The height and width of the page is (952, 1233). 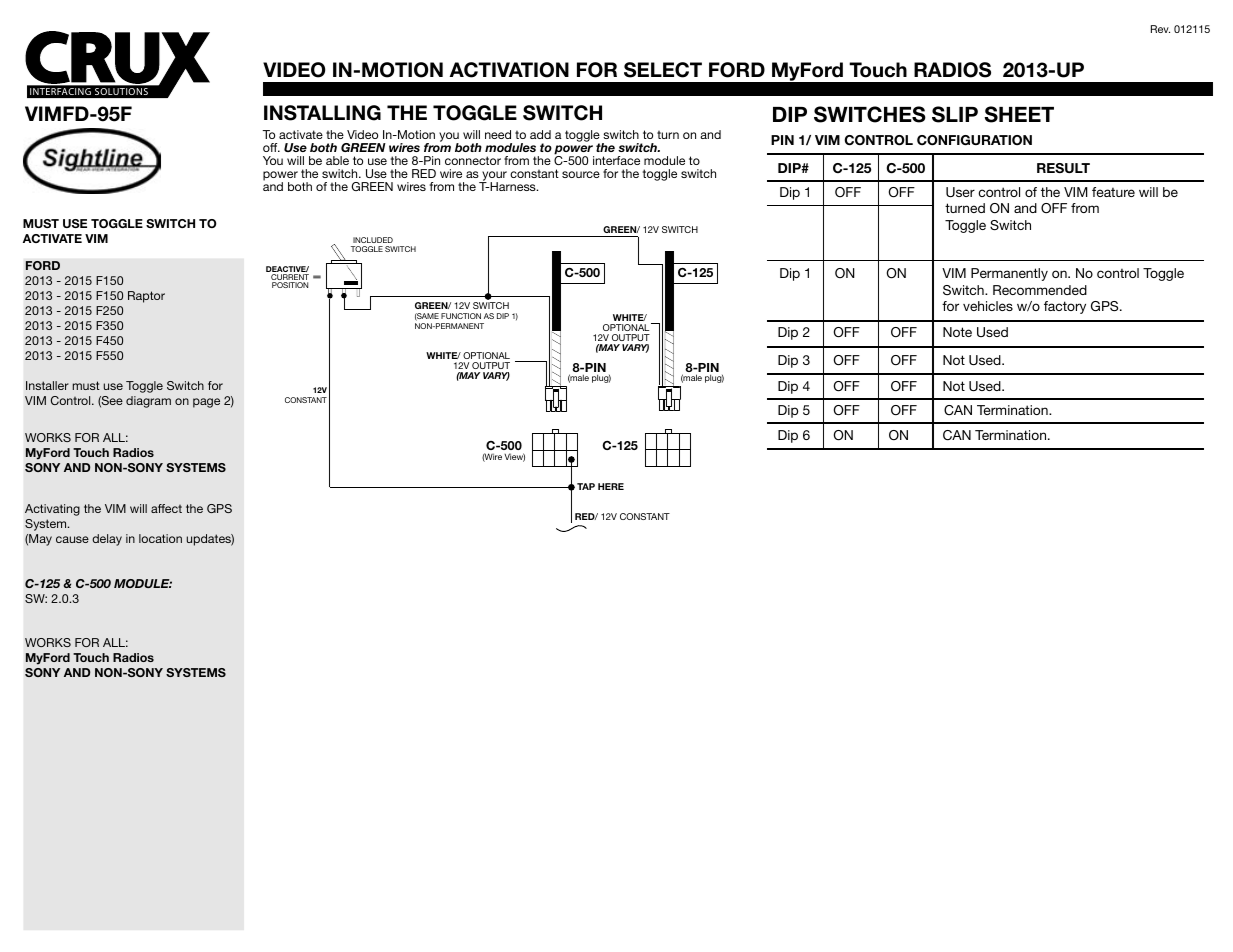 I want to click on Recommended, so click(x=1040, y=290).
